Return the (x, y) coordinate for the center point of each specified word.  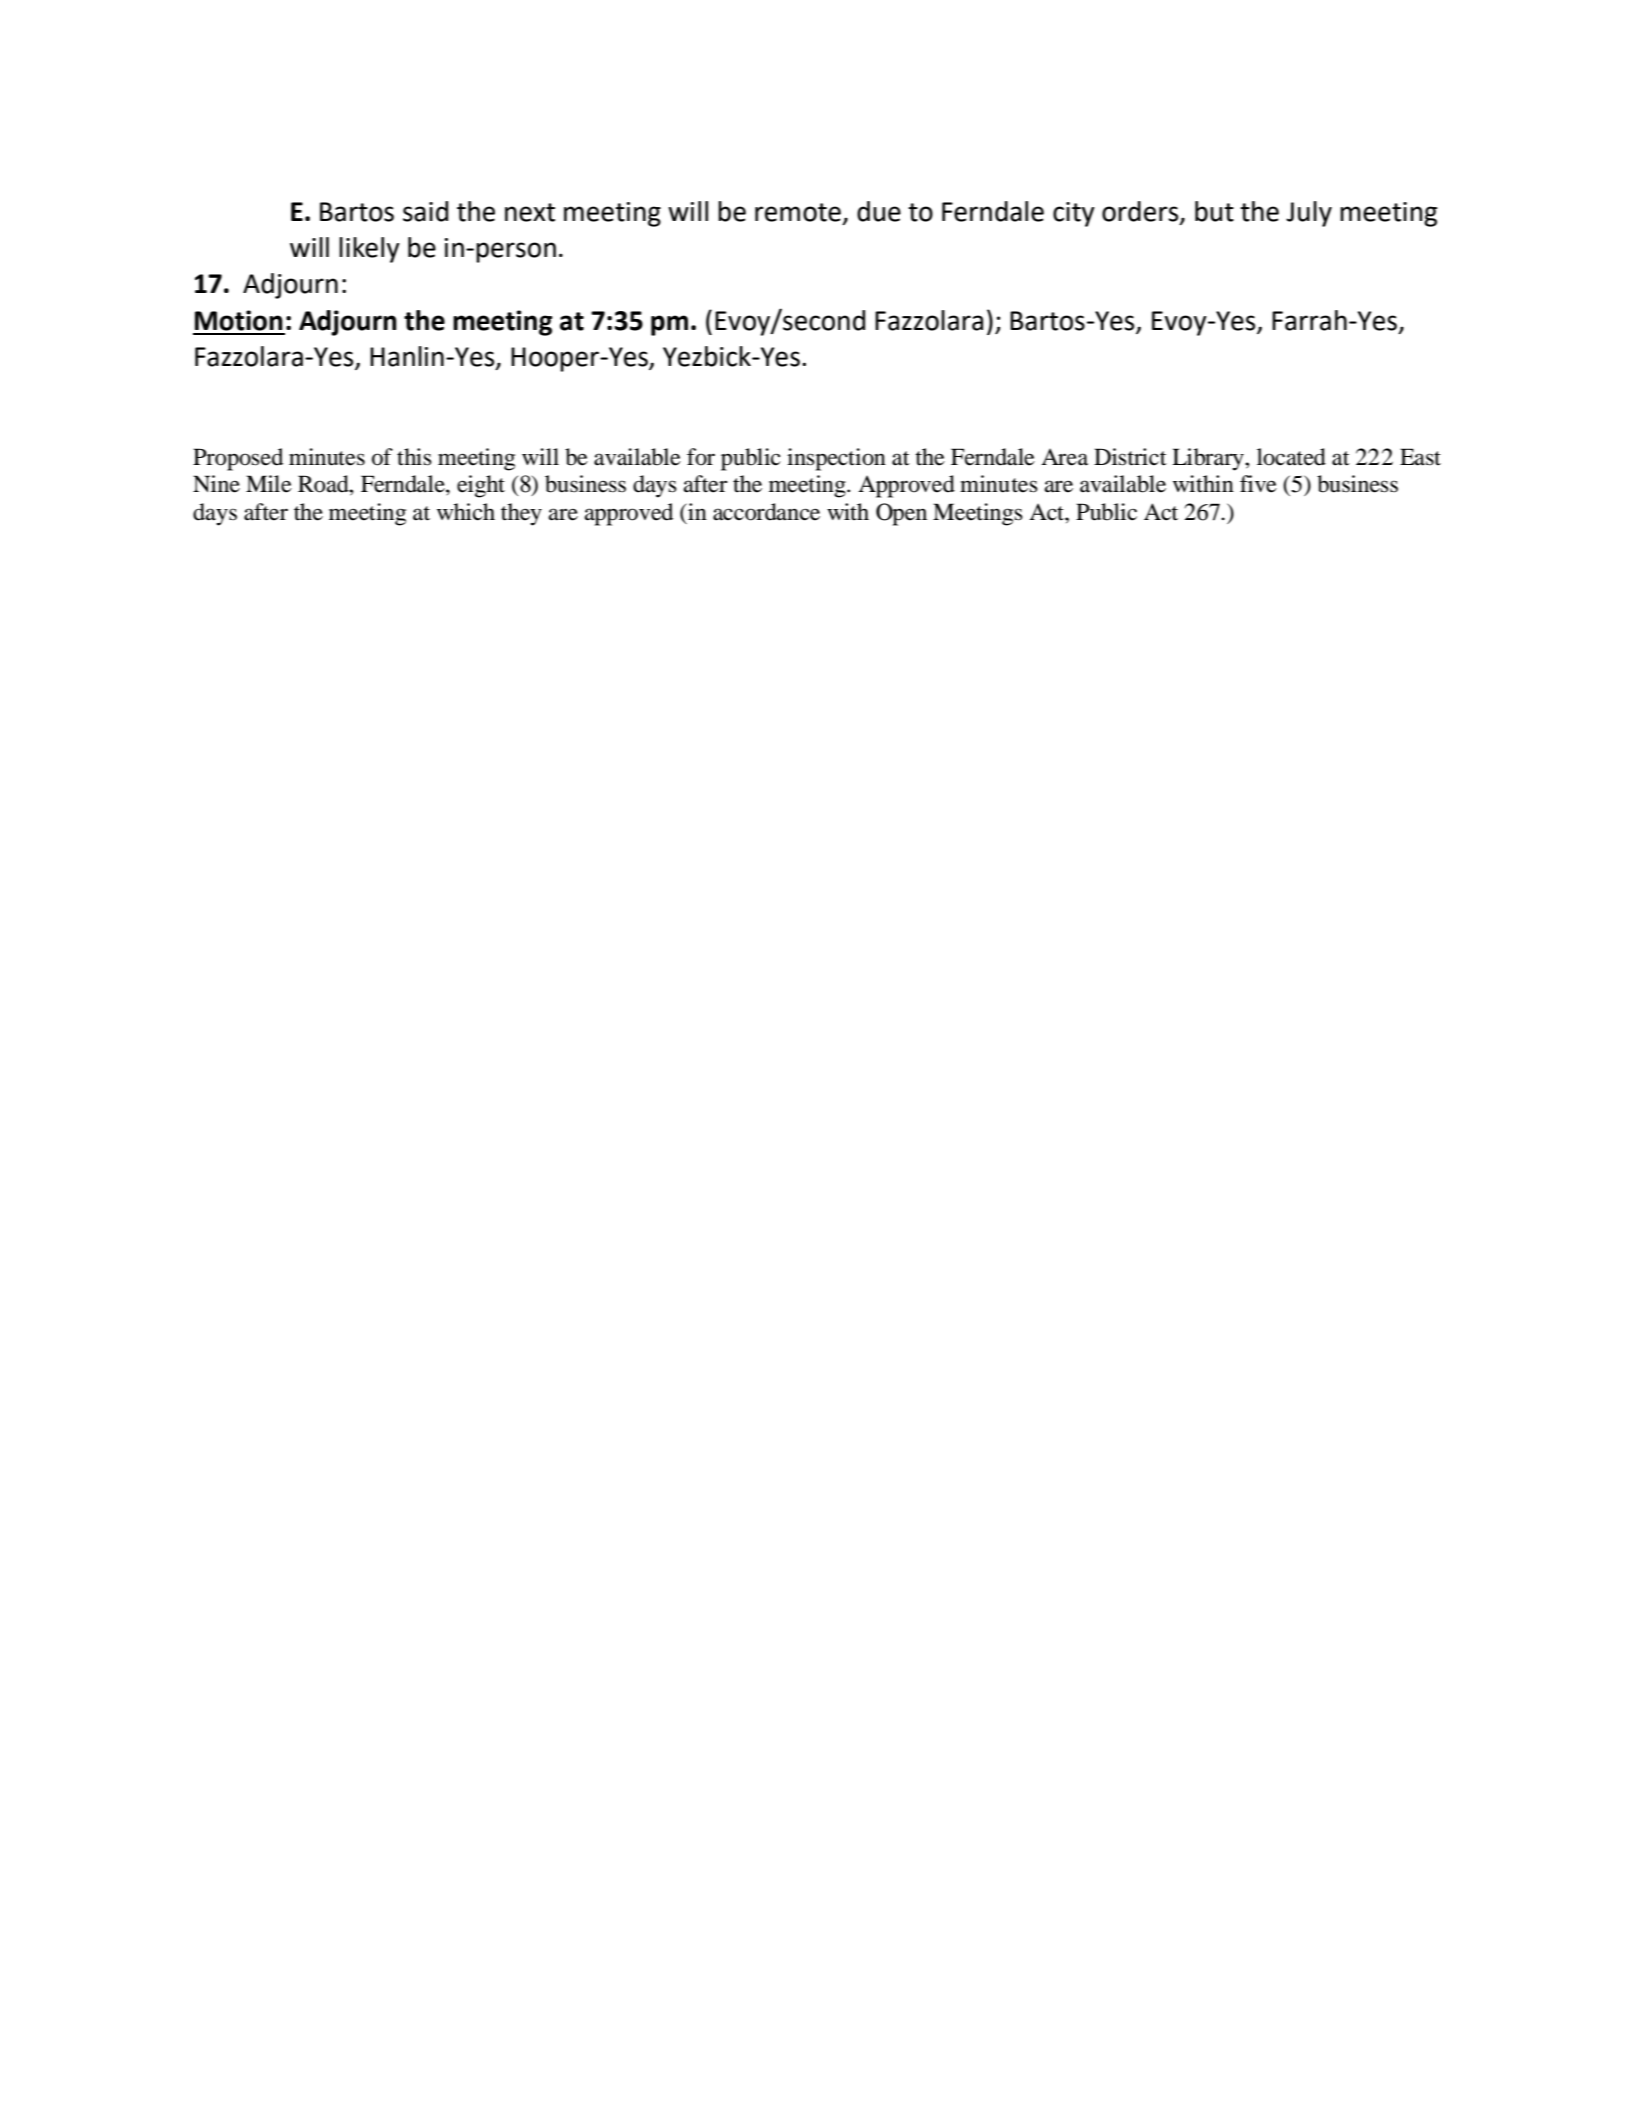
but (1214, 211)
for (701, 457)
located (1291, 457)
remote (798, 212)
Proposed (238, 459)
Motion (239, 320)
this (414, 457)
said (425, 211)
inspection (836, 459)
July (1309, 214)
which (466, 512)
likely (369, 250)
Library (1209, 459)
